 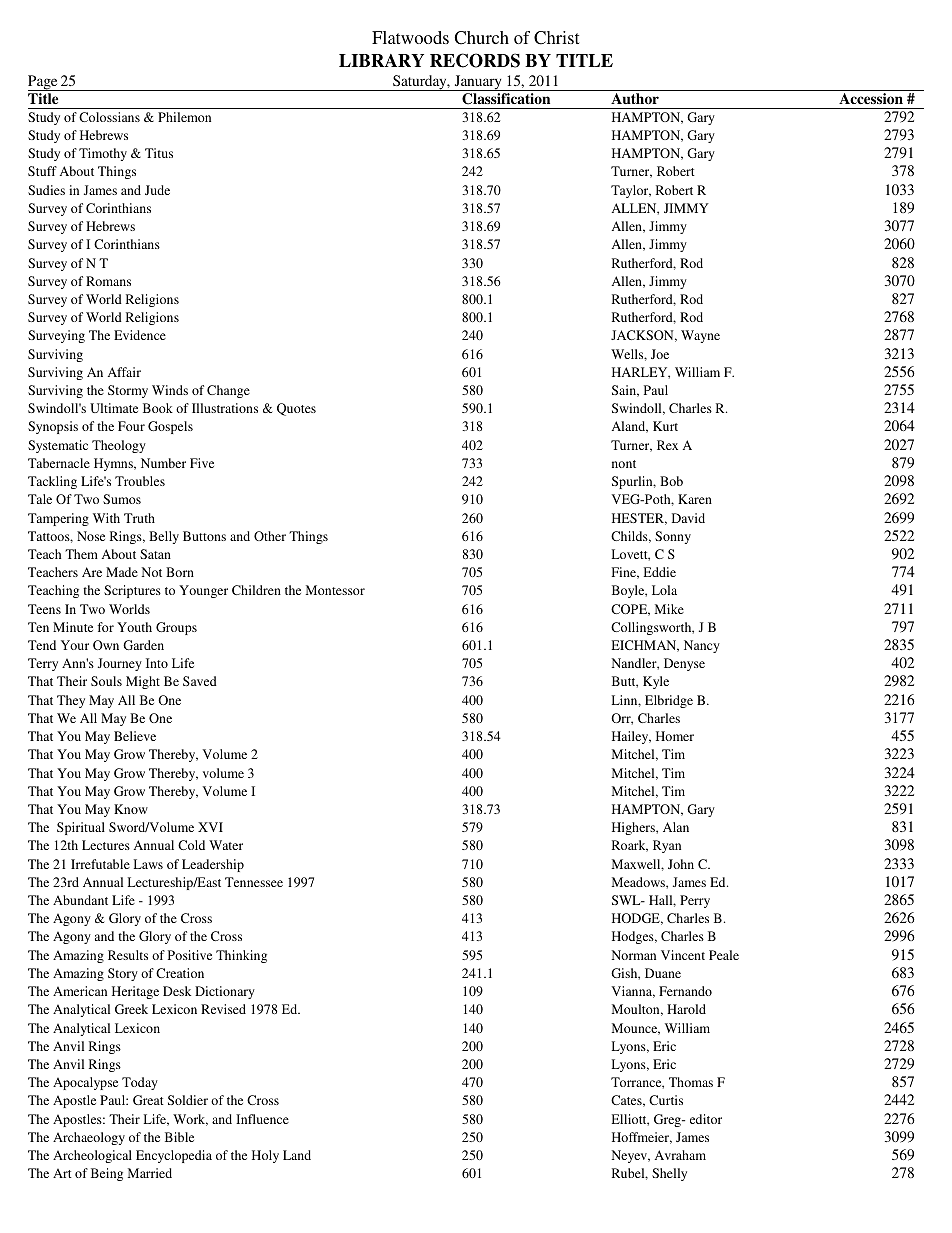 I want to click on Archaeology, so click(x=89, y=1138).
